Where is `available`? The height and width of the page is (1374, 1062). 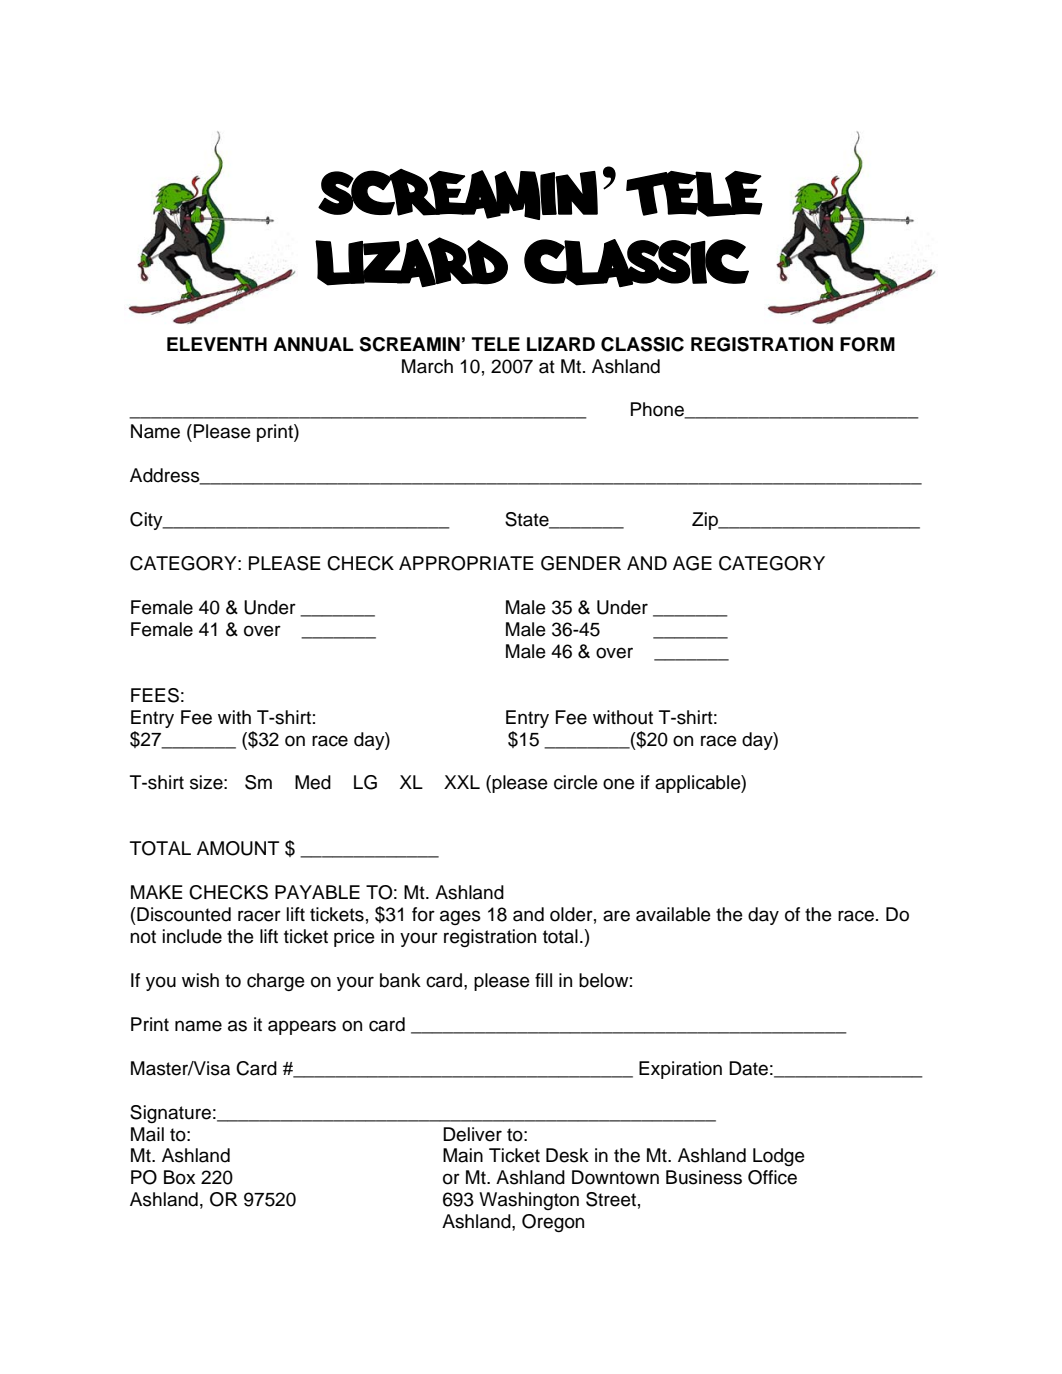
available is located at coordinates (673, 914).
